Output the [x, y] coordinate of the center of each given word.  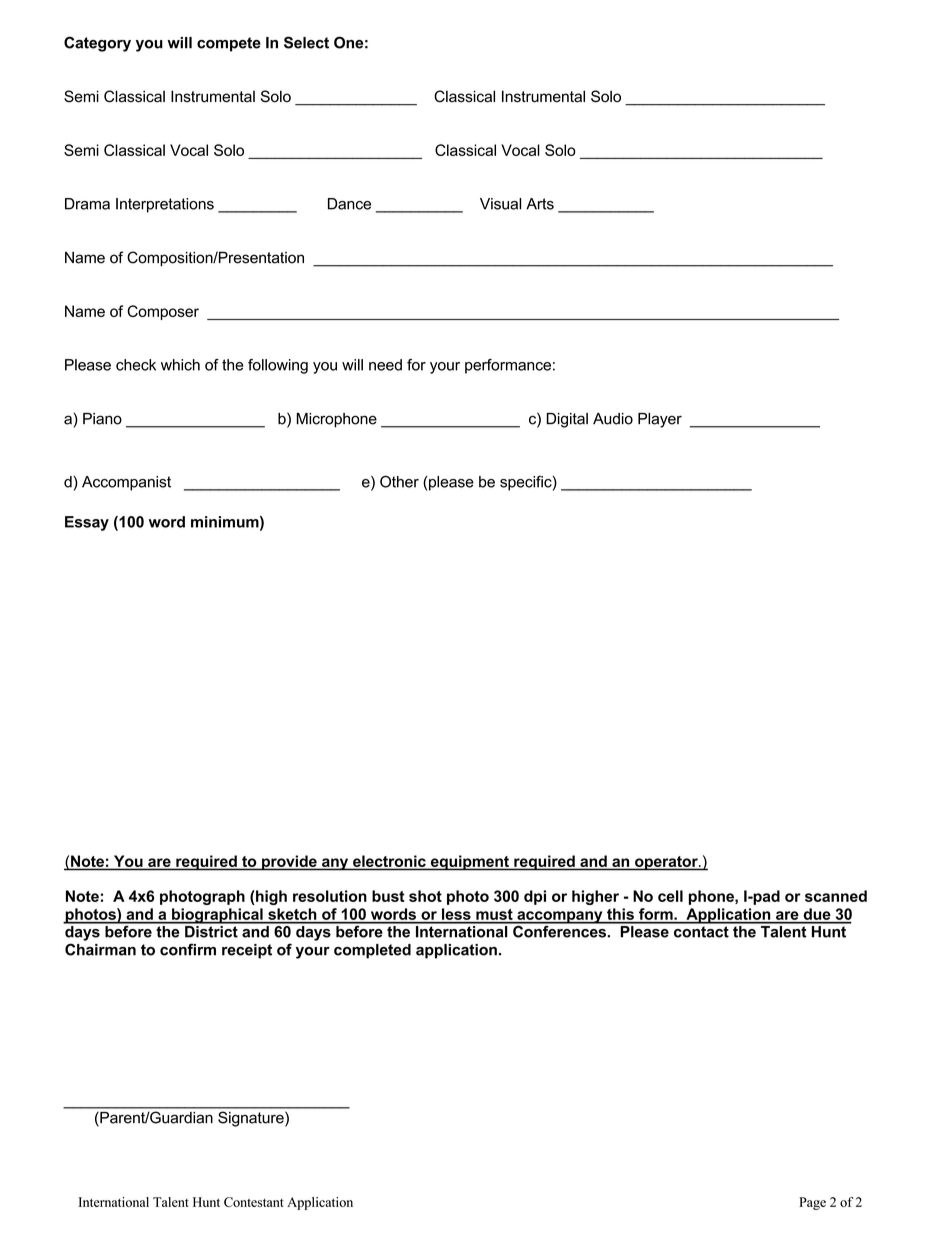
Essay [87, 523]
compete [229, 44]
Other [399, 481]
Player [660, 420]
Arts [540, 204]
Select [306, 42]
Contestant [254, 1202]
